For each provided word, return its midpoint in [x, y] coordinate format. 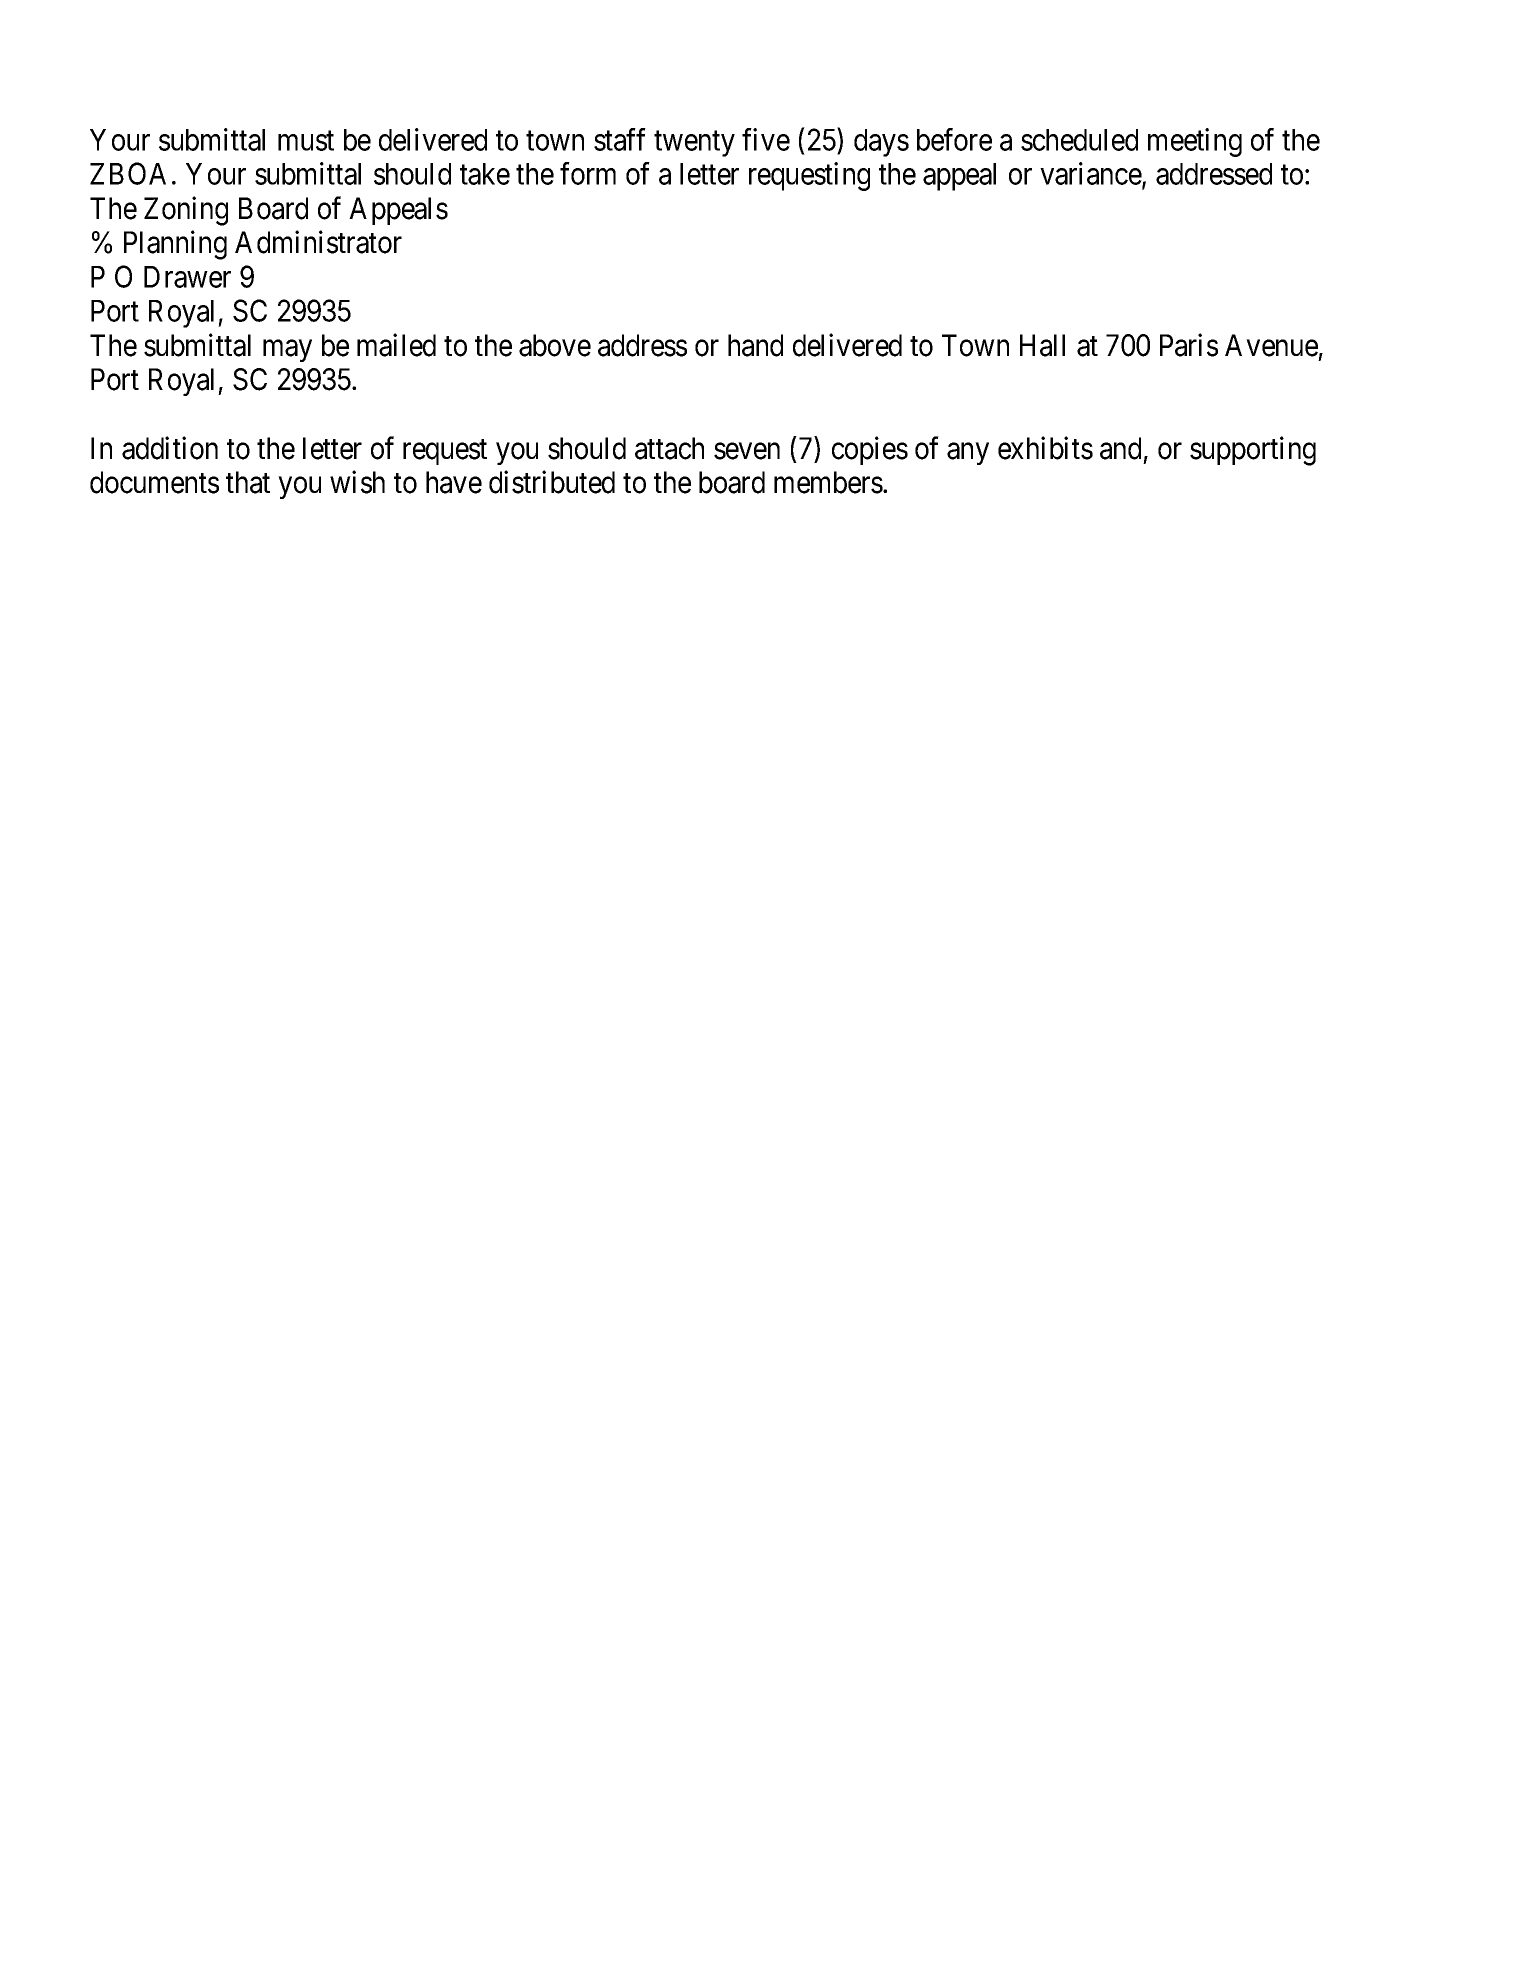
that [248, 482]
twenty [694, 144]
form [588, 173]
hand [755, 345]
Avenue [1271, 345]
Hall [1042, 345]
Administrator [318, 242]
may [287, 351]
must [306, 141]
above [555, 345]
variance [1091, 175]
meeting [1195, 142]
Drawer [187, 277]
